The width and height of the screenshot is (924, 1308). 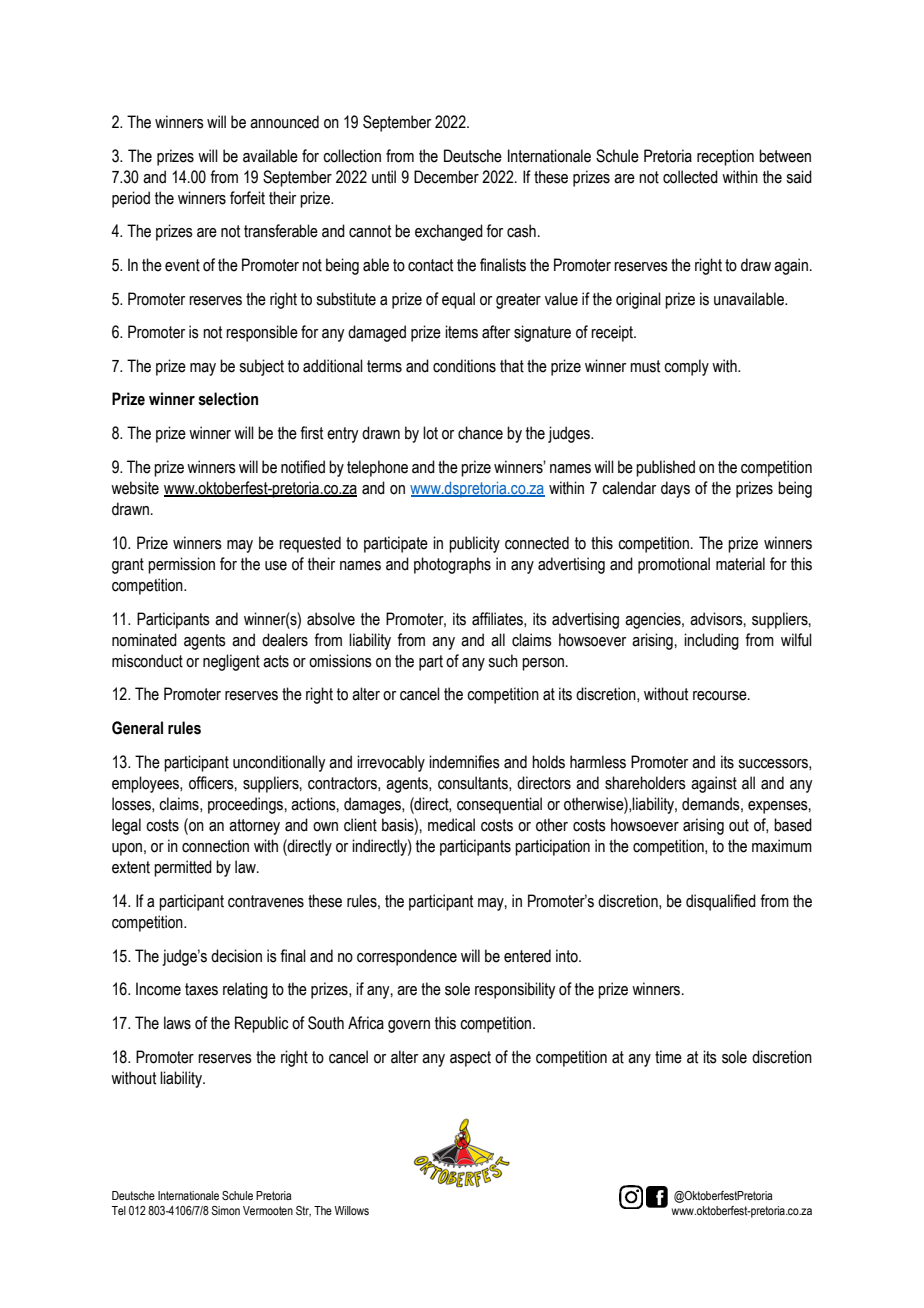 I want to click on aspect, so click(x=470, y=1059).
